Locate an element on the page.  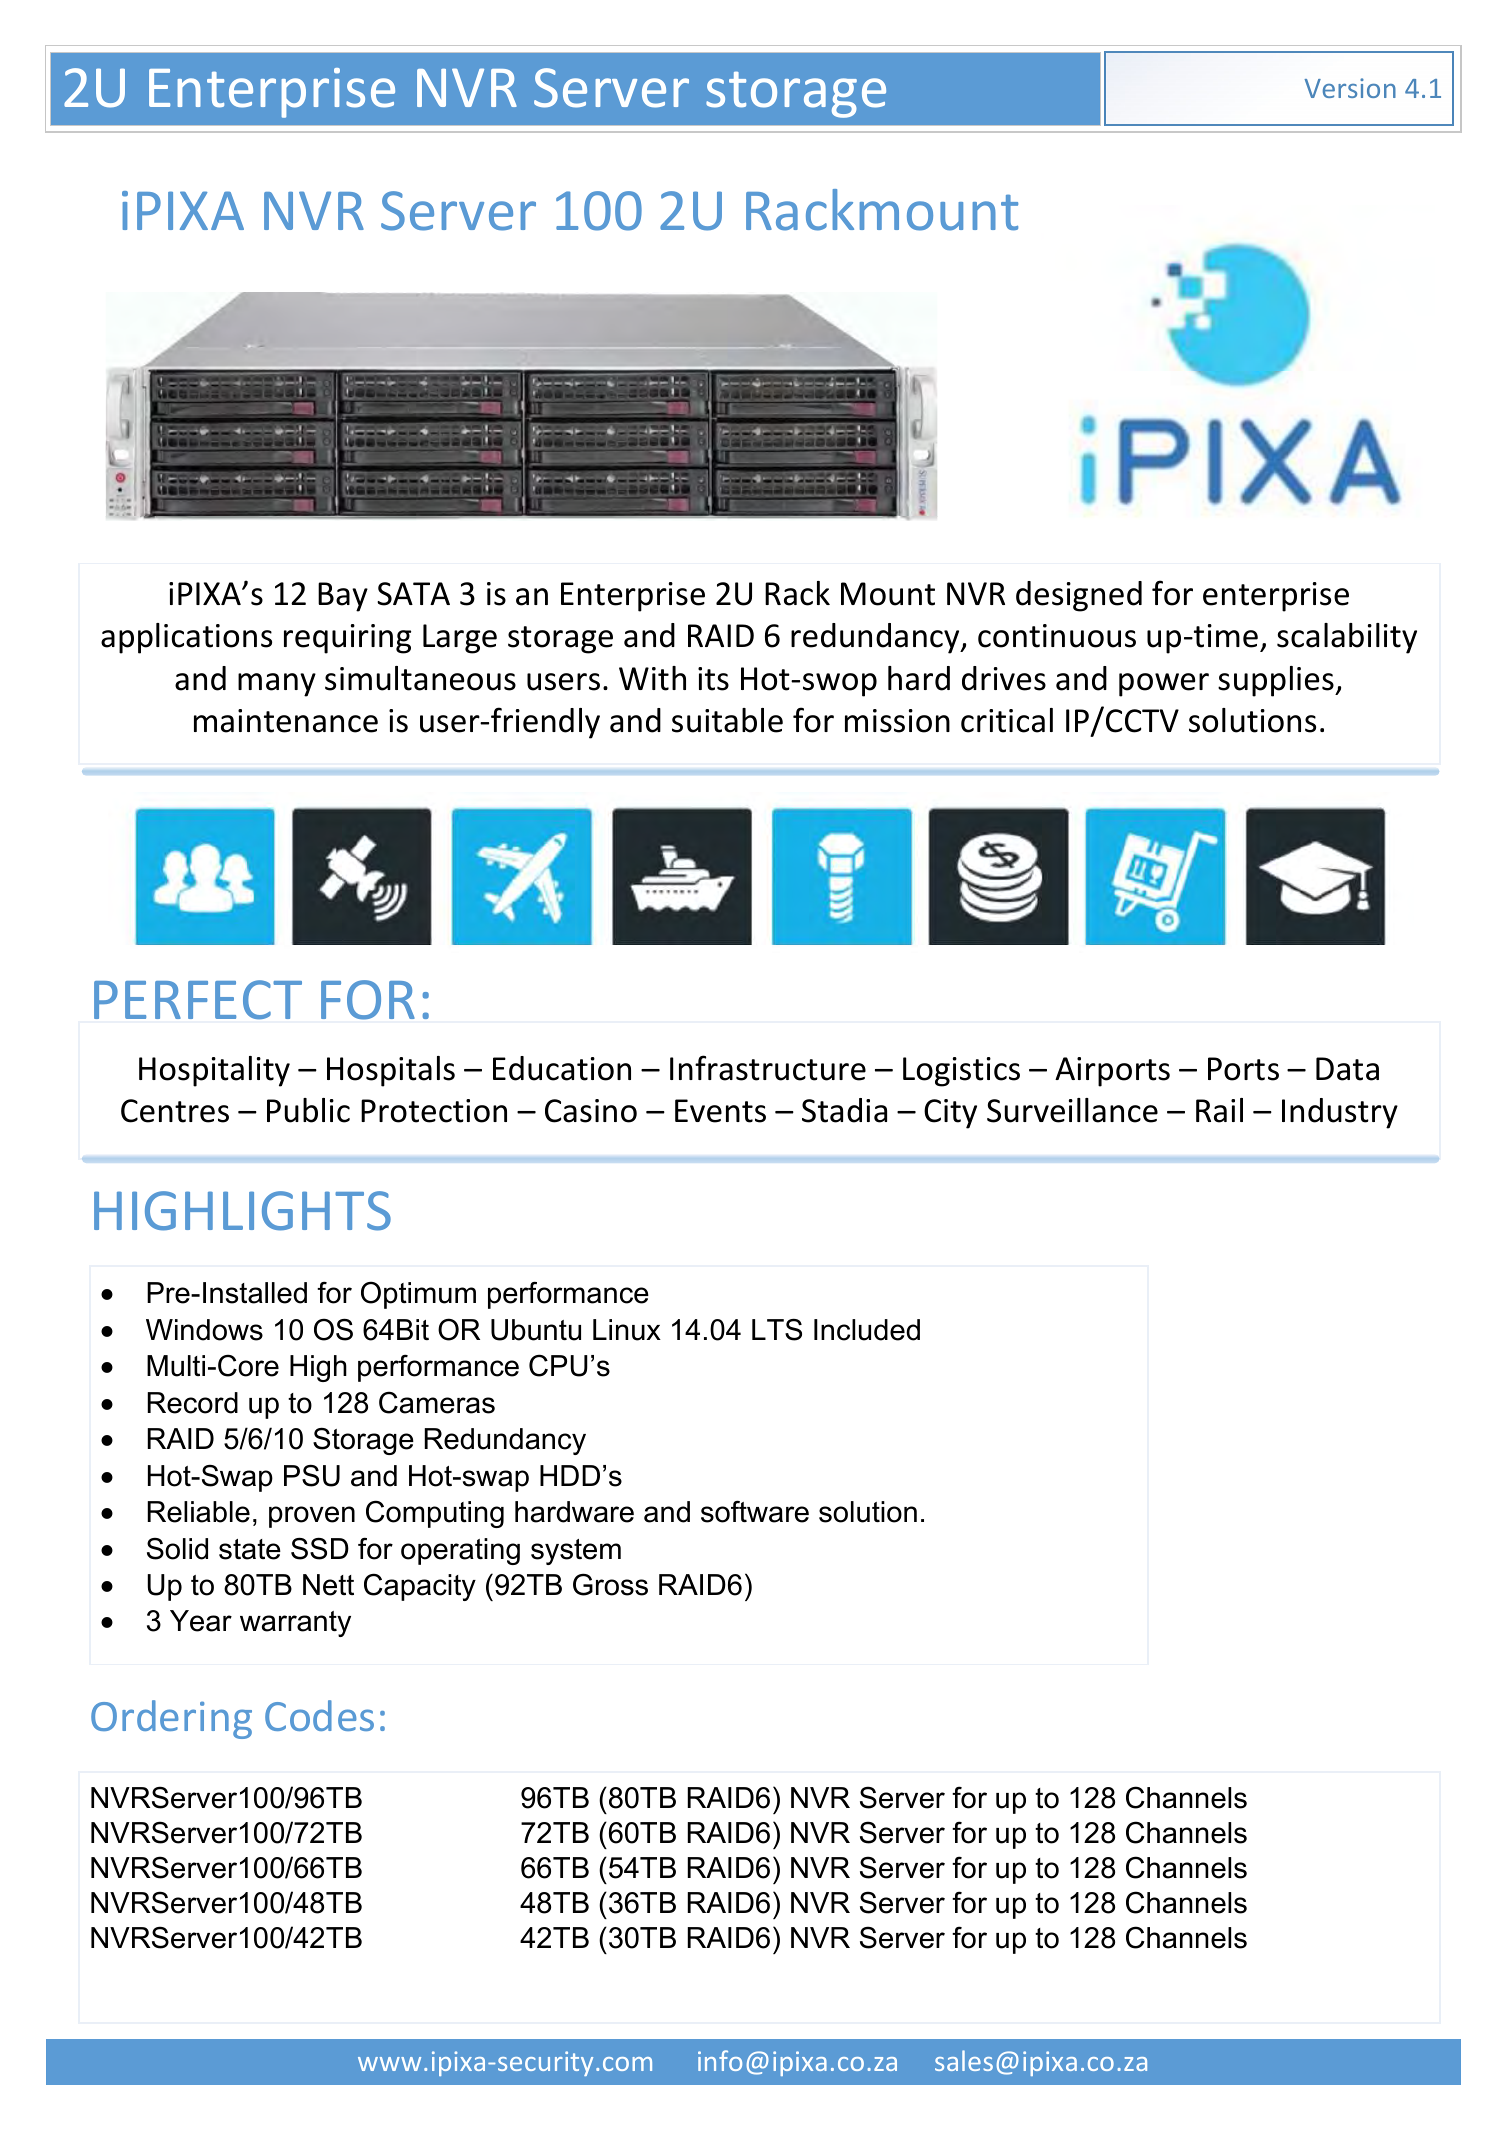
designed is located at coordinates (1079, 596).
